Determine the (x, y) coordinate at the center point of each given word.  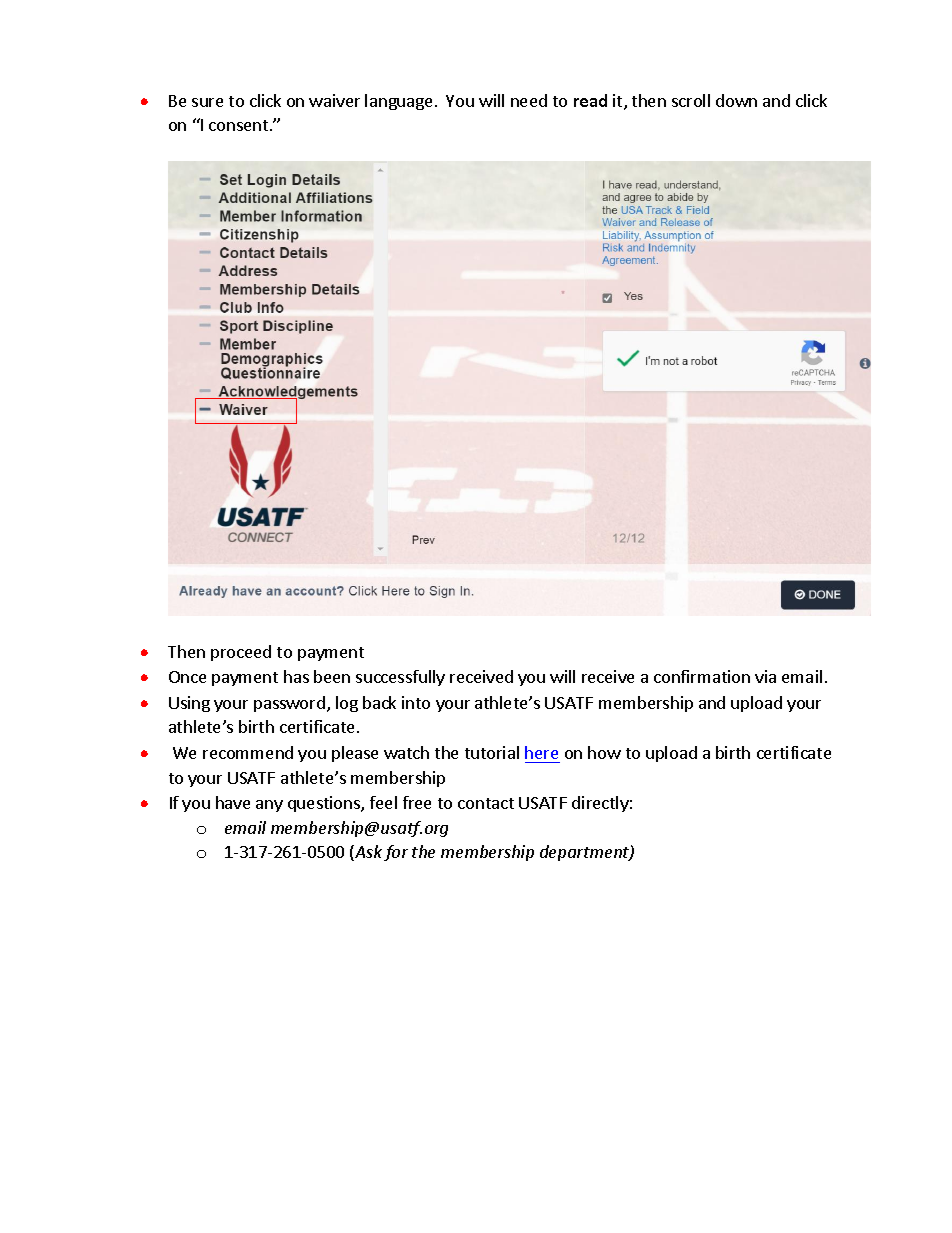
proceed (241, 653)
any (269, 806)
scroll (691, 100)
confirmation (702, 676)
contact (486, 803)
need (529, 100)
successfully (400, 678)
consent (240, 125)
